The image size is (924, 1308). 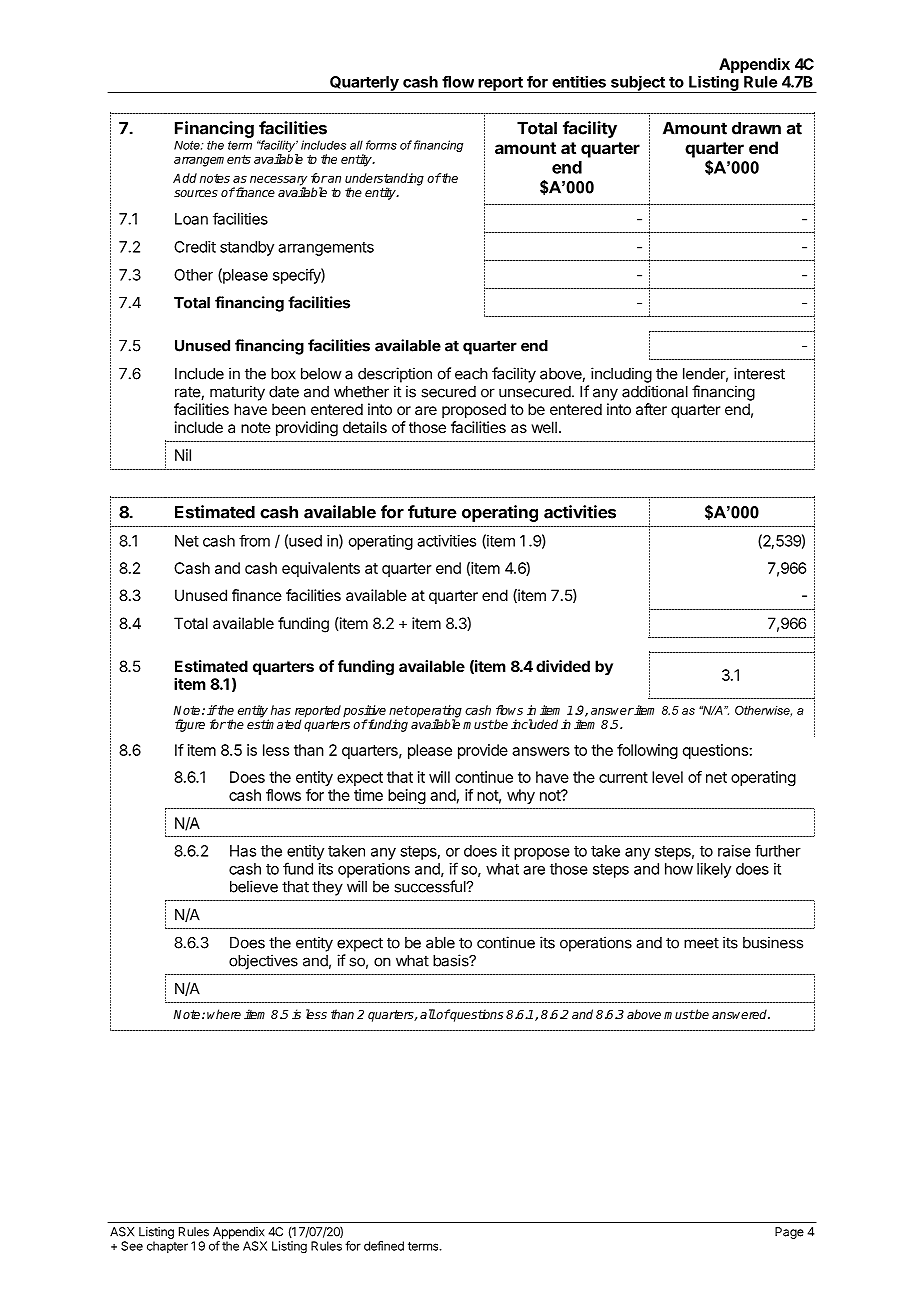 I want to click on figure, so click(x=190, y=725).
